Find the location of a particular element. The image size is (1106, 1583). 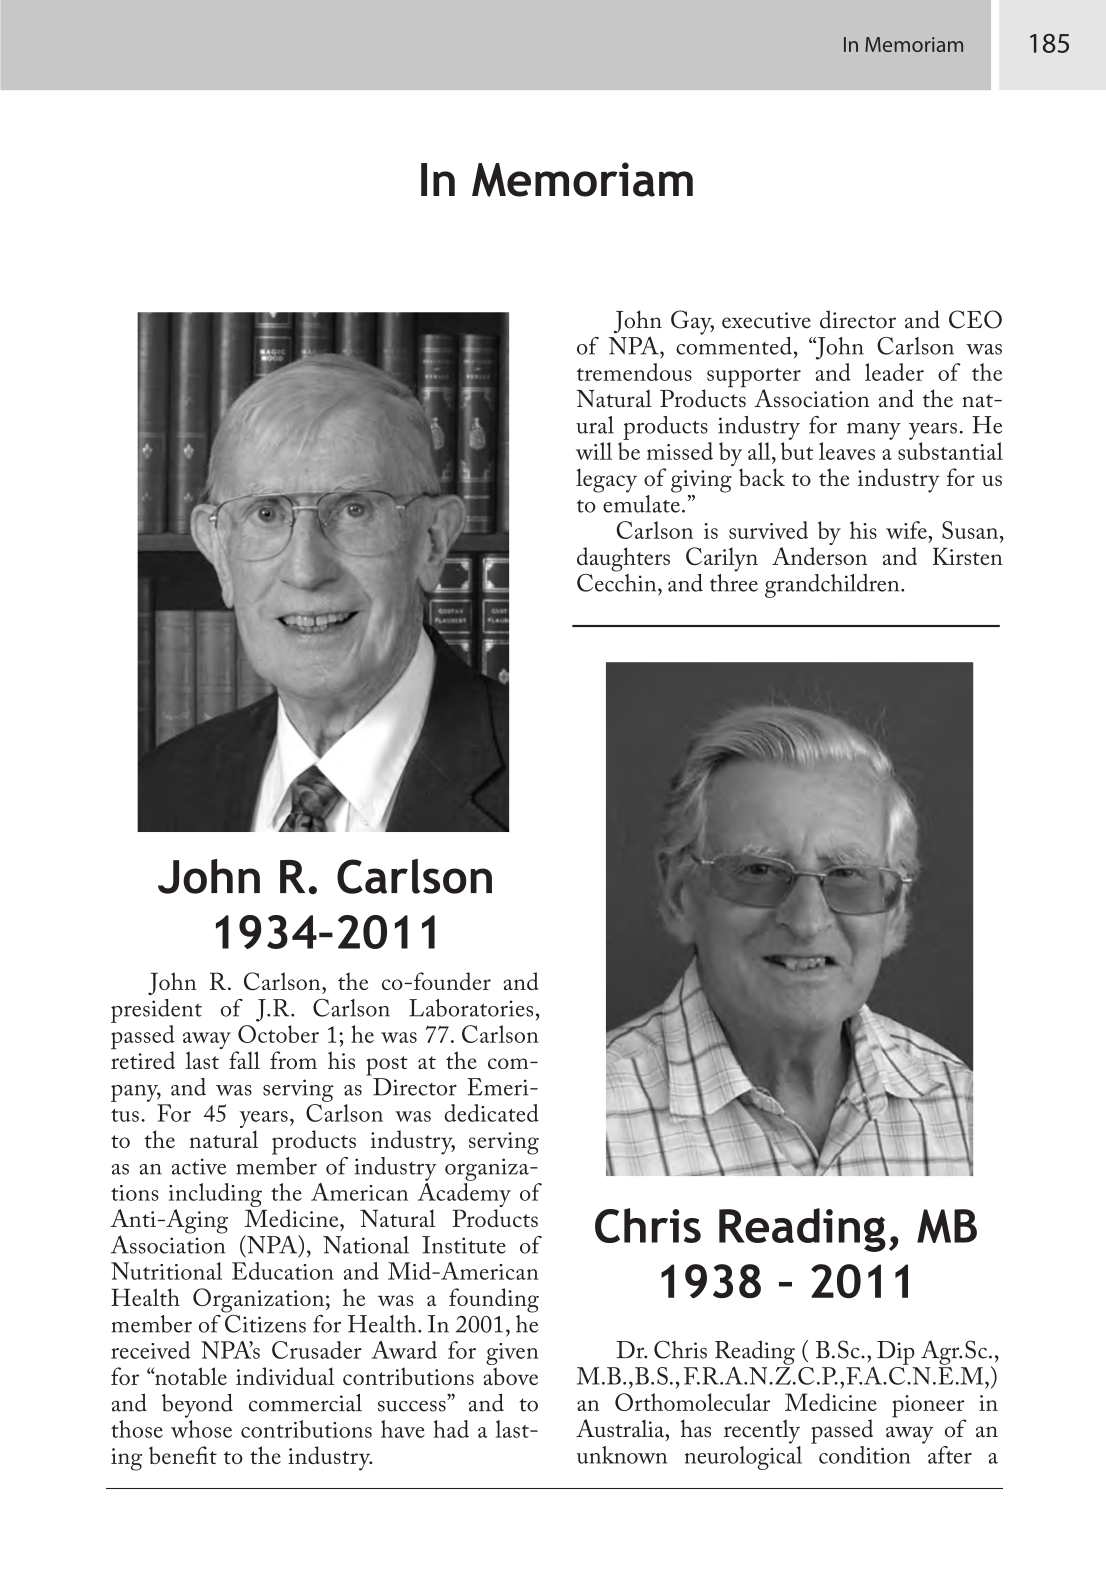

dedicated is located at coordinates (492, 1113).
